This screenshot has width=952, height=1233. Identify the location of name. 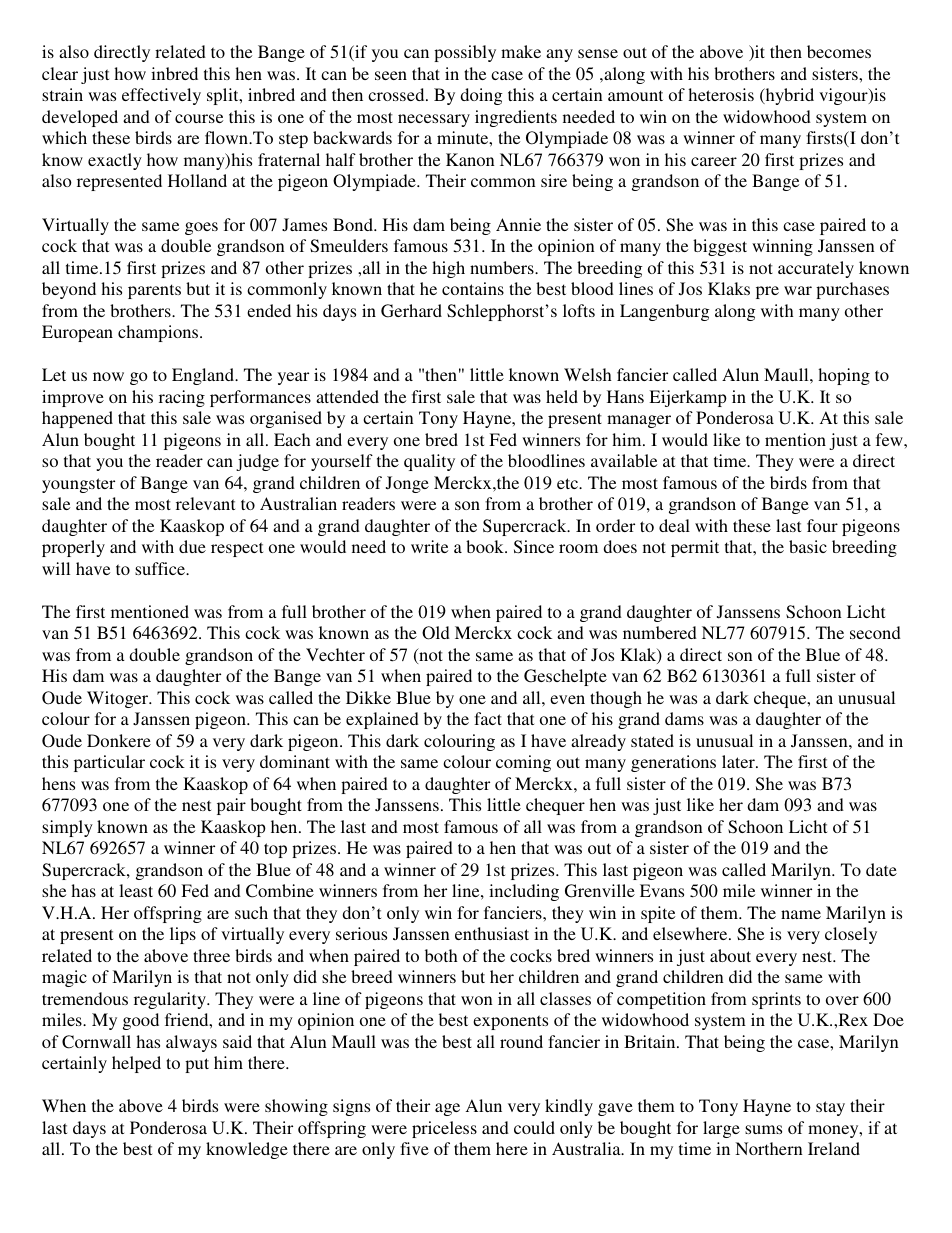
(801, 914).
